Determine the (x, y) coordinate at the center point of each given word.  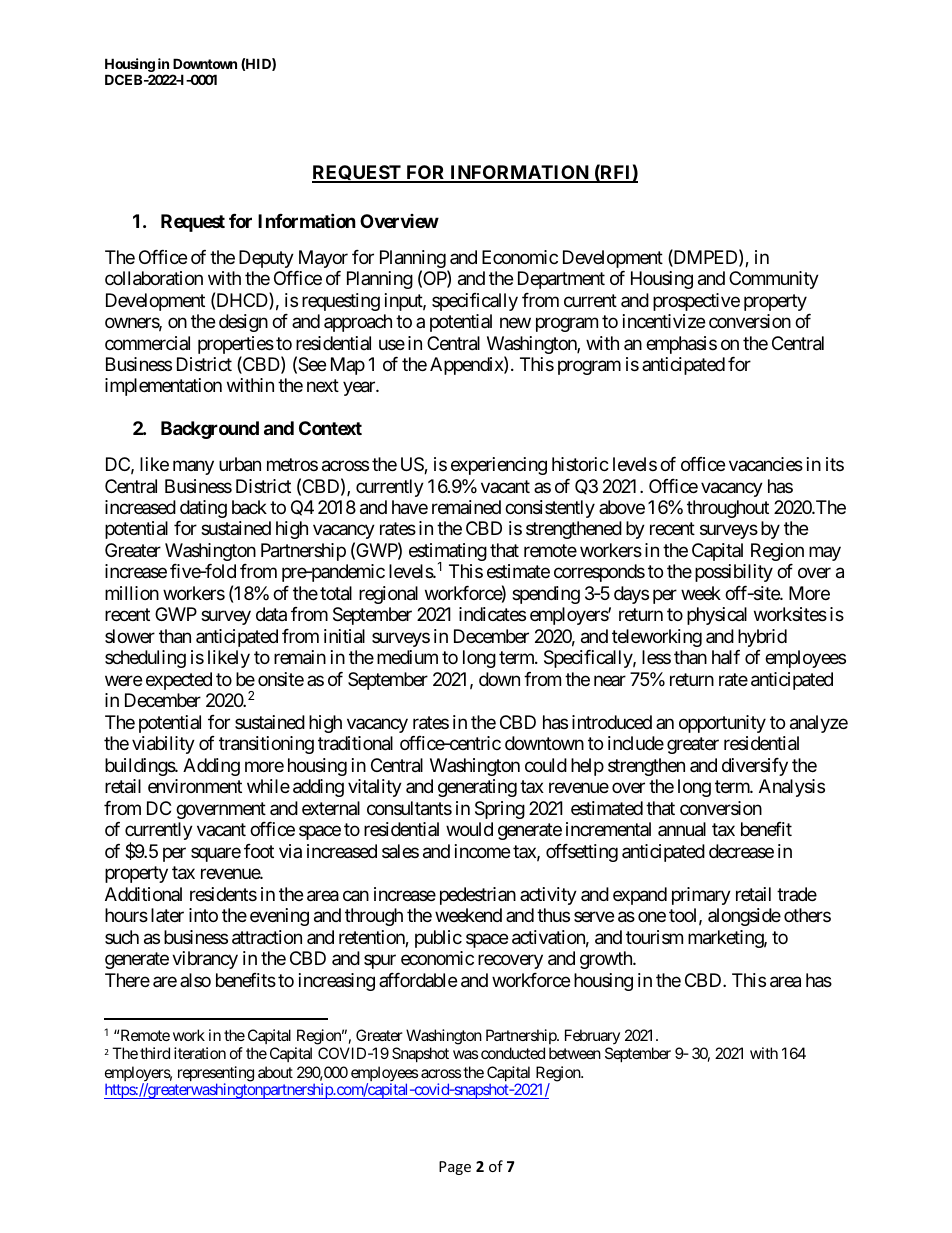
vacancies (766, 464)
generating (477, 788)
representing (216, 1075)
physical (717, 616)
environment (195, 786)
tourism (654, 937)
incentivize (664, 321)
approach (358, 323)
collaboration (154, 278)
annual (682, 829)
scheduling (145, 659)
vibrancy (205, 960)
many (193, 467)
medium (407, 657)
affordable (418, 980)
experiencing (499, 466)
